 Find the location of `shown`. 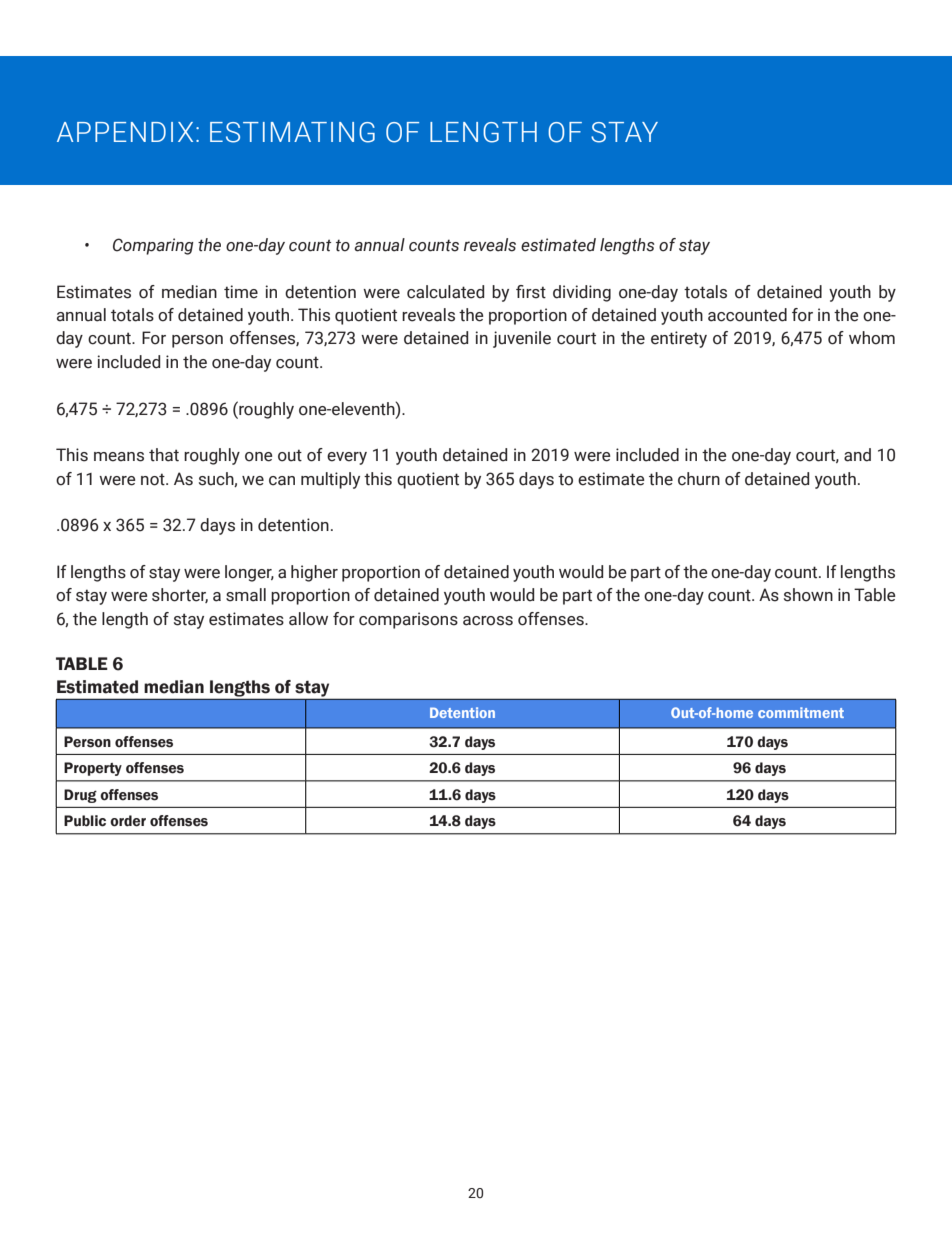

shown is located at coordinates (808, 595).
